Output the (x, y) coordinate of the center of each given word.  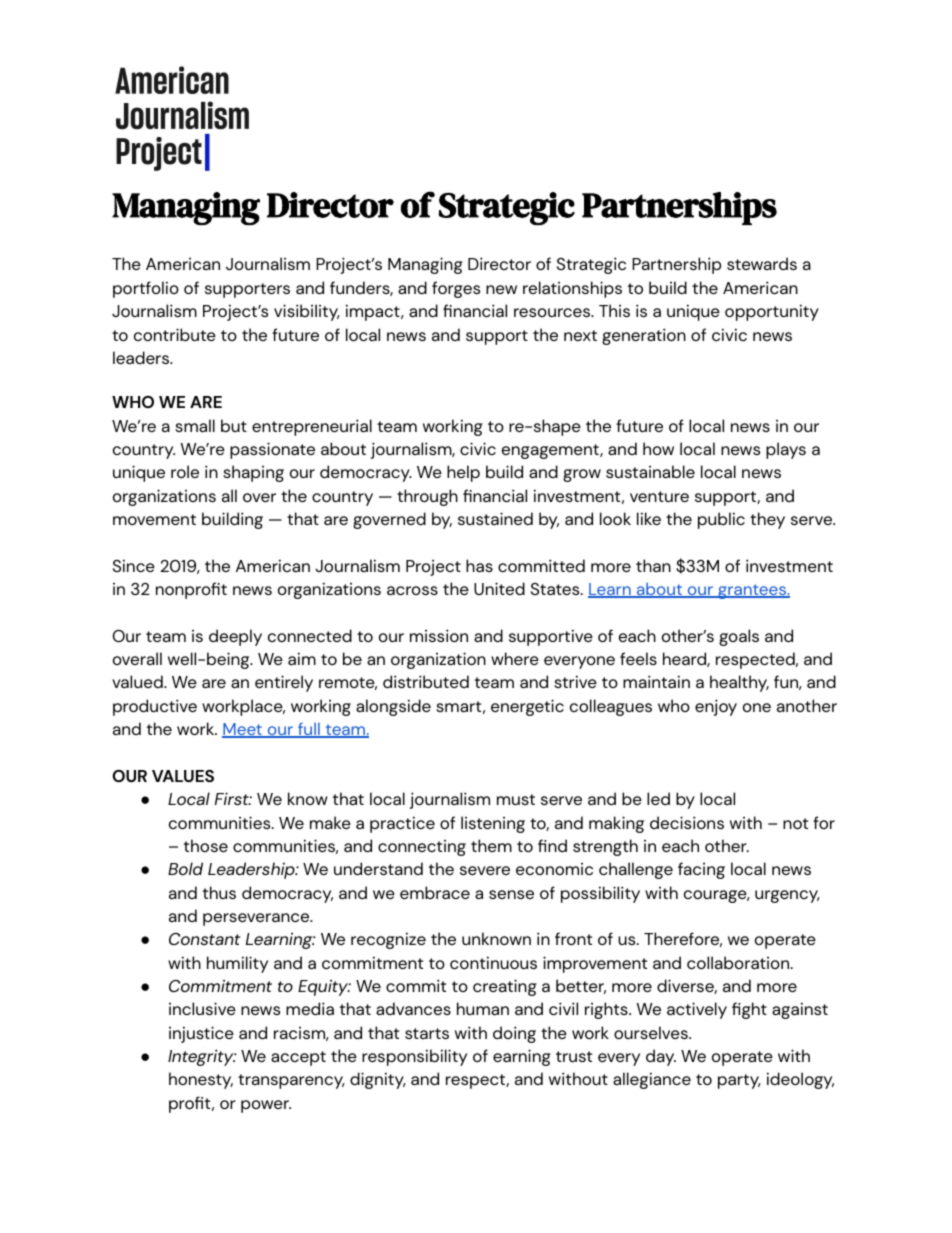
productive (155, 707)
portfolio (146, 289)
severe (485, 870)
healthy (739, 683)
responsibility (414, 1057)
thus (219, 892)
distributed (426, 681)
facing (701, 870)
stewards (762, 263)
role (185, 471)
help (463, 473)
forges (456, 289)
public (721, 520)
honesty (201, 1080)
